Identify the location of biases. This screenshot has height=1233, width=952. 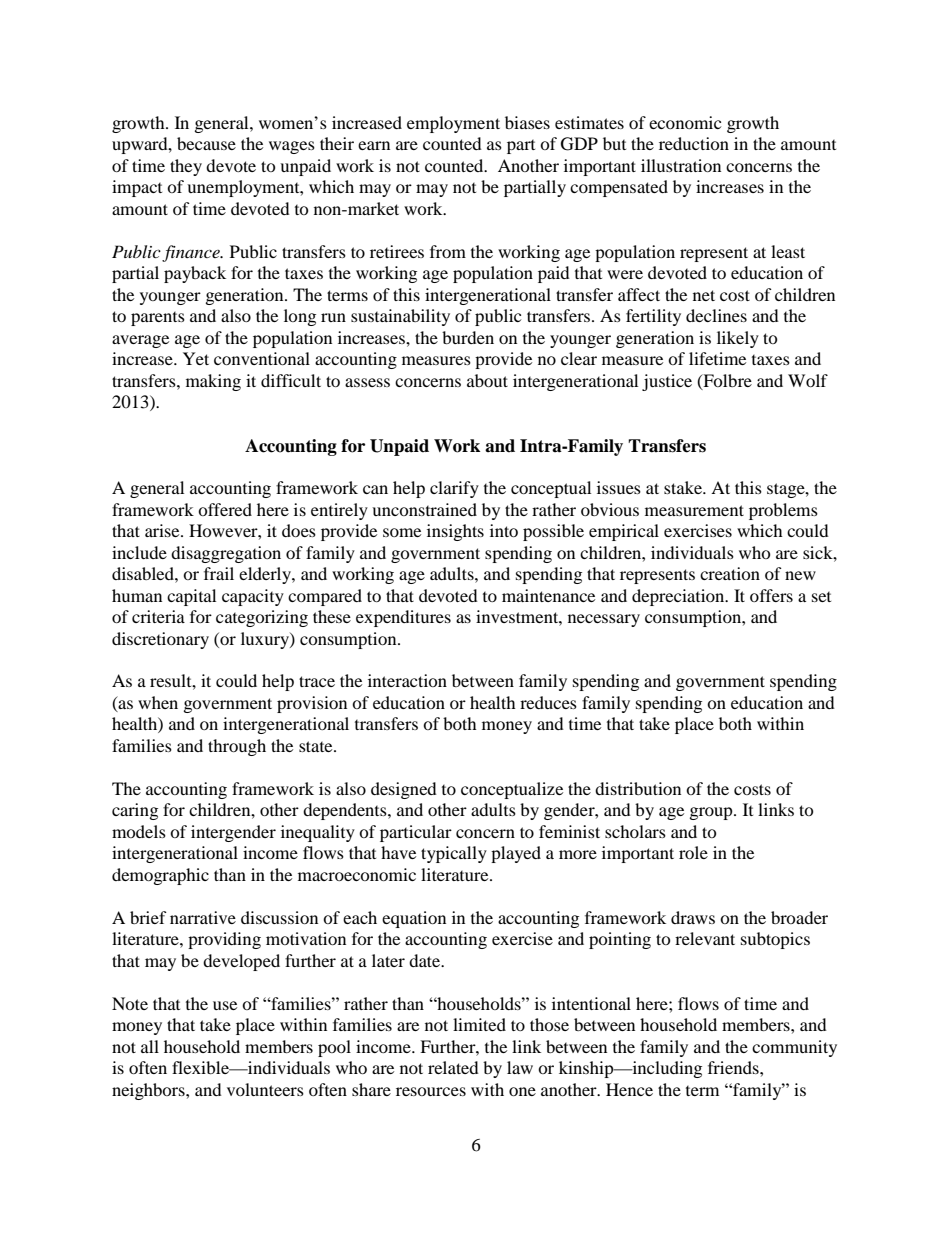
(527, 122).
